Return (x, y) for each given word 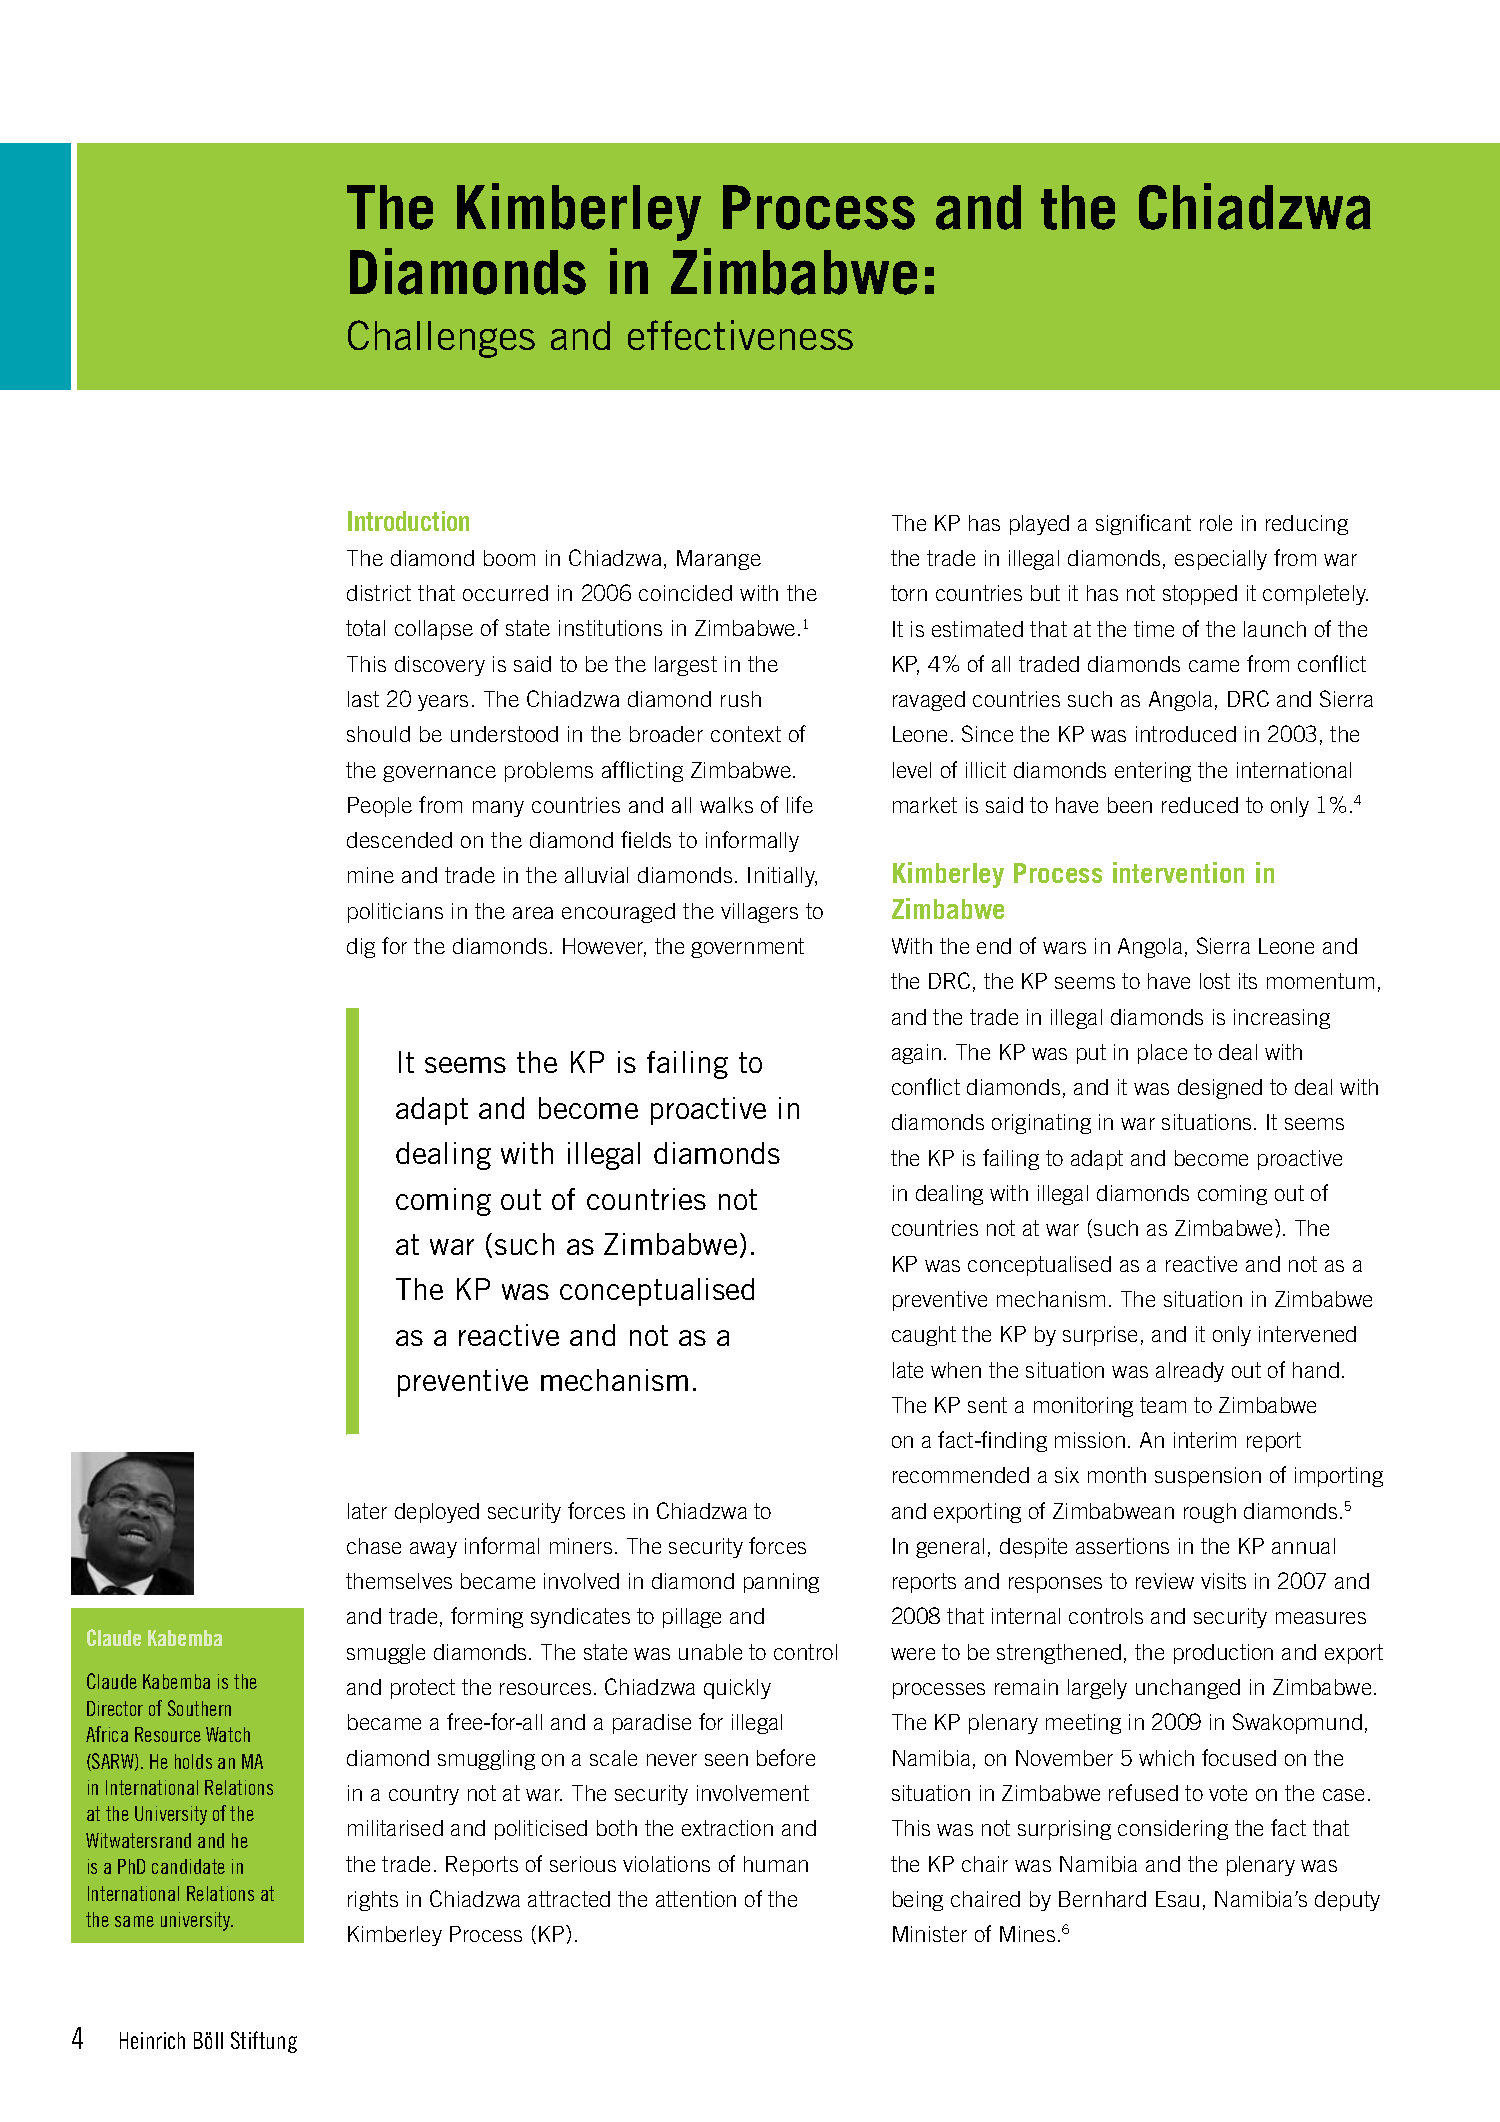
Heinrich (152, 2040)
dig (361, 948)
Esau (1177, 1899)
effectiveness (740, 335)
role (1216, 523)
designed (1220, 1089)
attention (696, 1899)
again (916, 1054)
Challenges (441, 339)
